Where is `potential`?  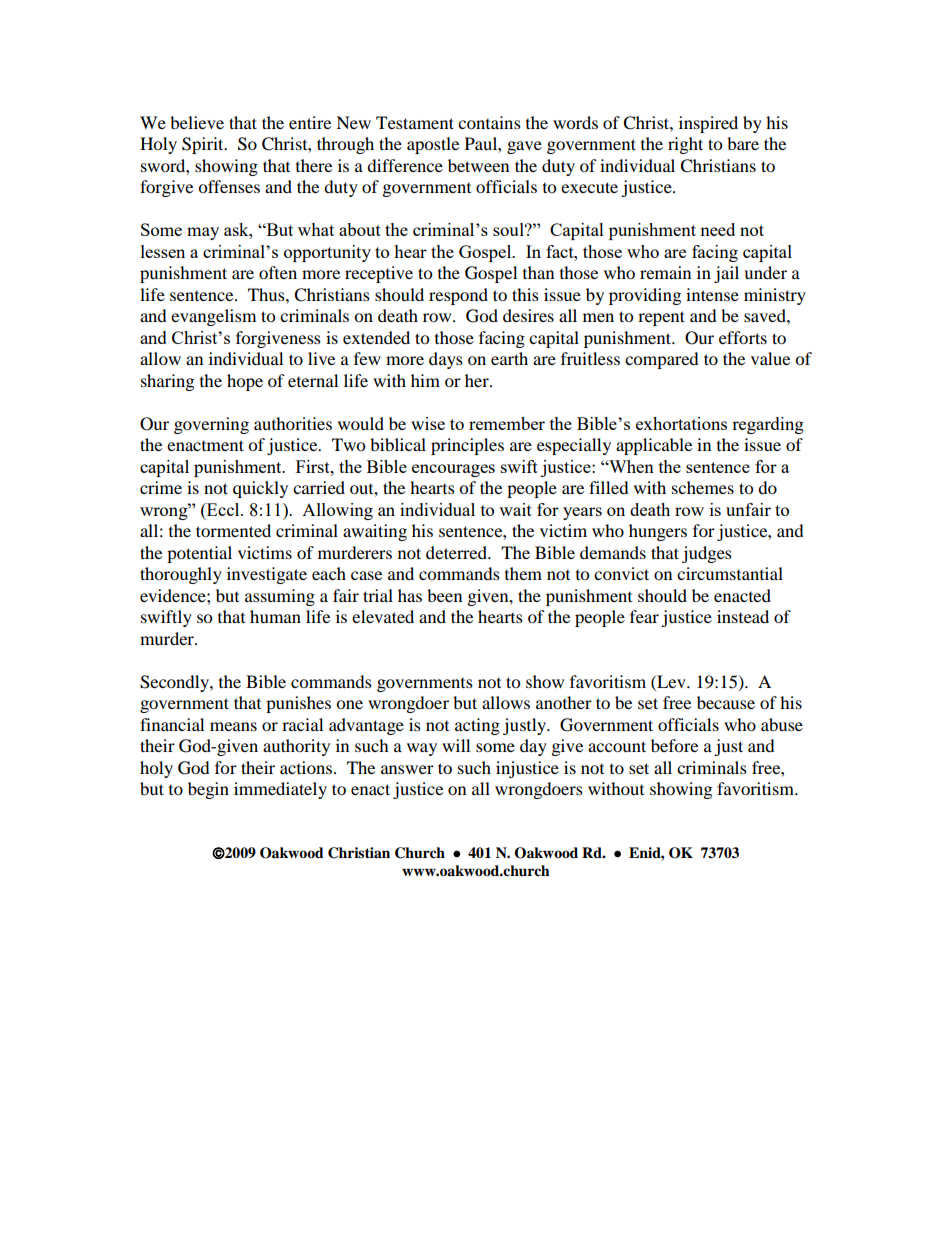
potential is located at coordinates (199, 554).
